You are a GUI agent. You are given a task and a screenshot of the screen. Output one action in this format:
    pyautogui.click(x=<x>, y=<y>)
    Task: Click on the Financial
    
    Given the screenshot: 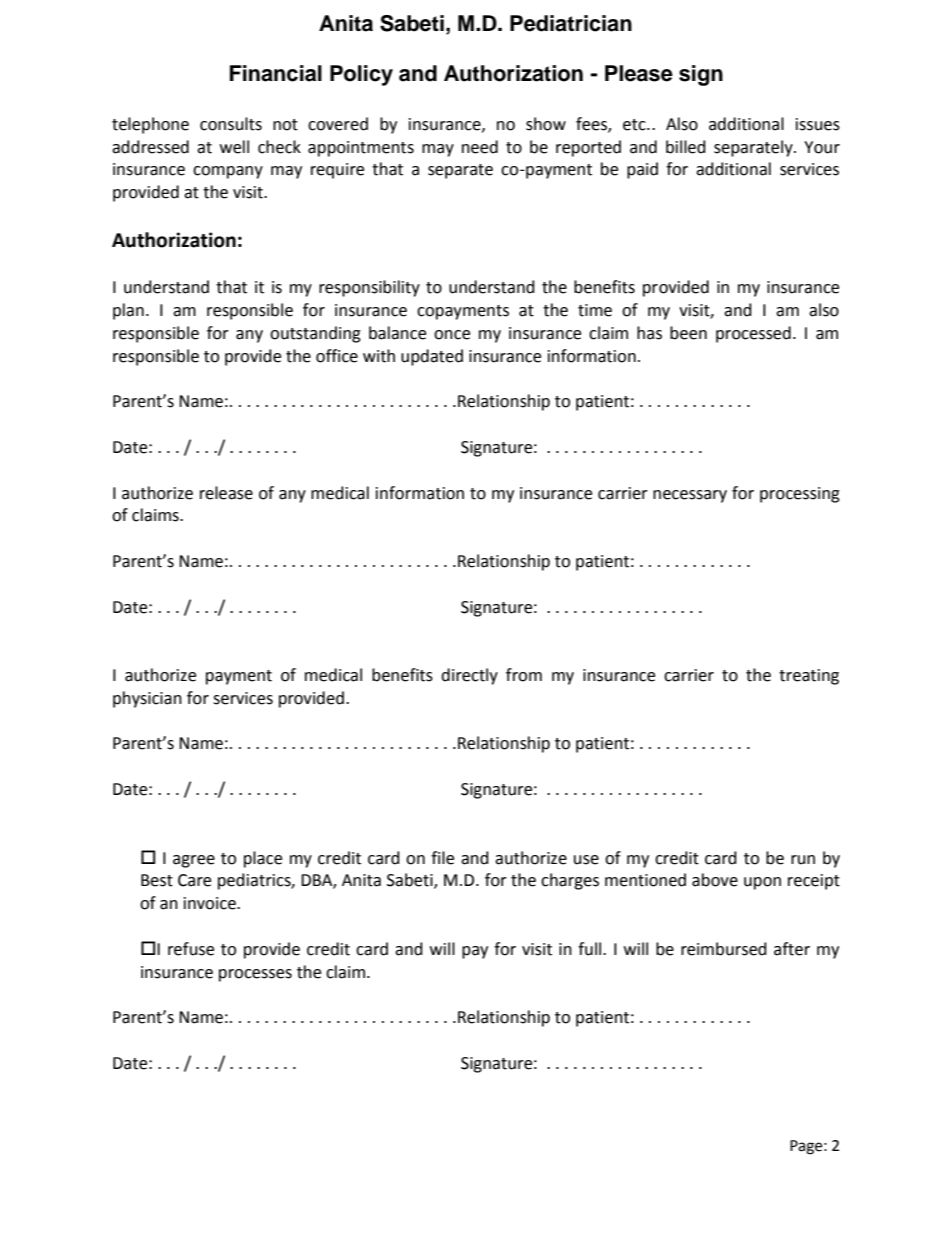 What is the action you would take?
    pyautogui.click(x=276, y=73)
